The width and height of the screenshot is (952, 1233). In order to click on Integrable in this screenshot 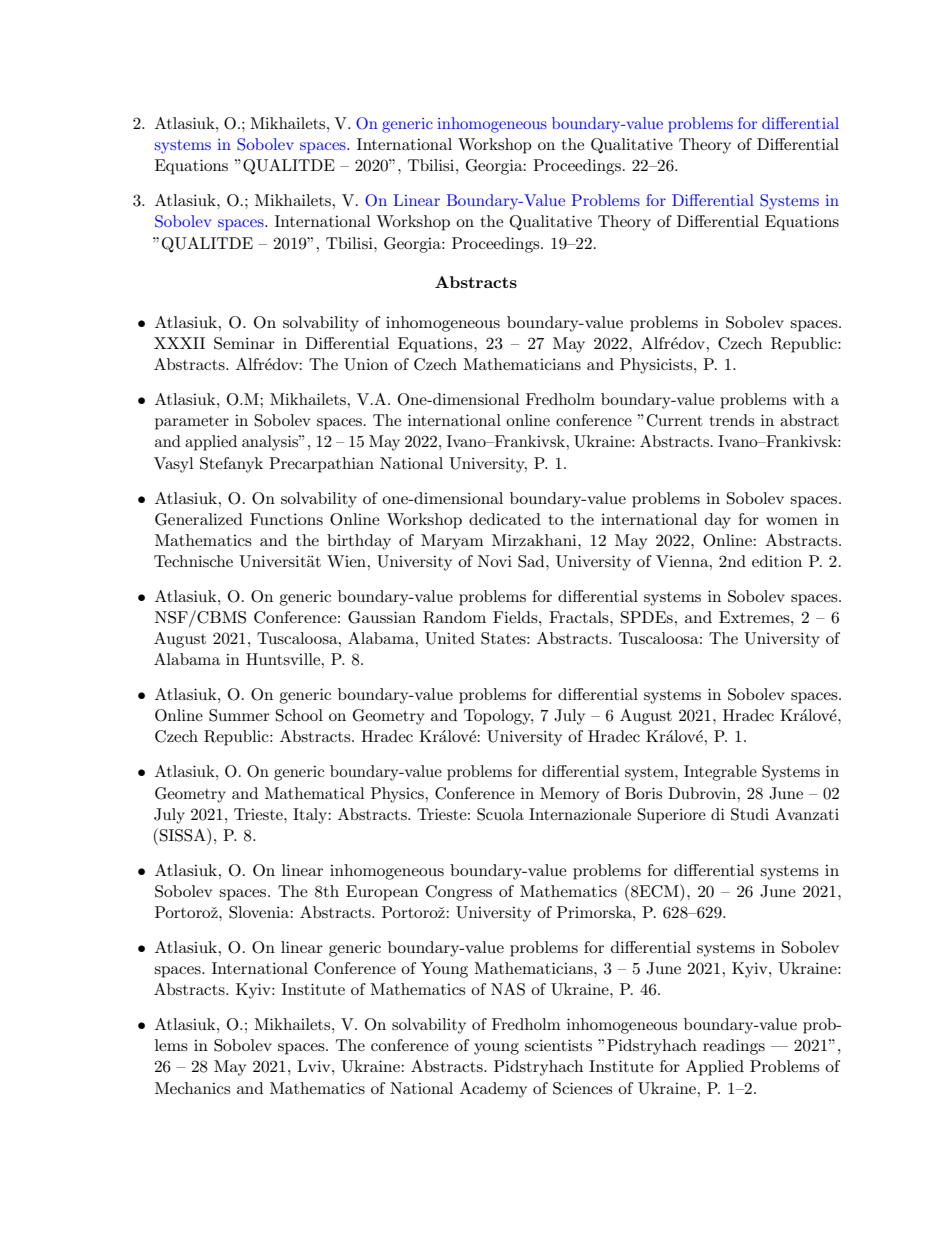, I will do `click(720, 773)`.
